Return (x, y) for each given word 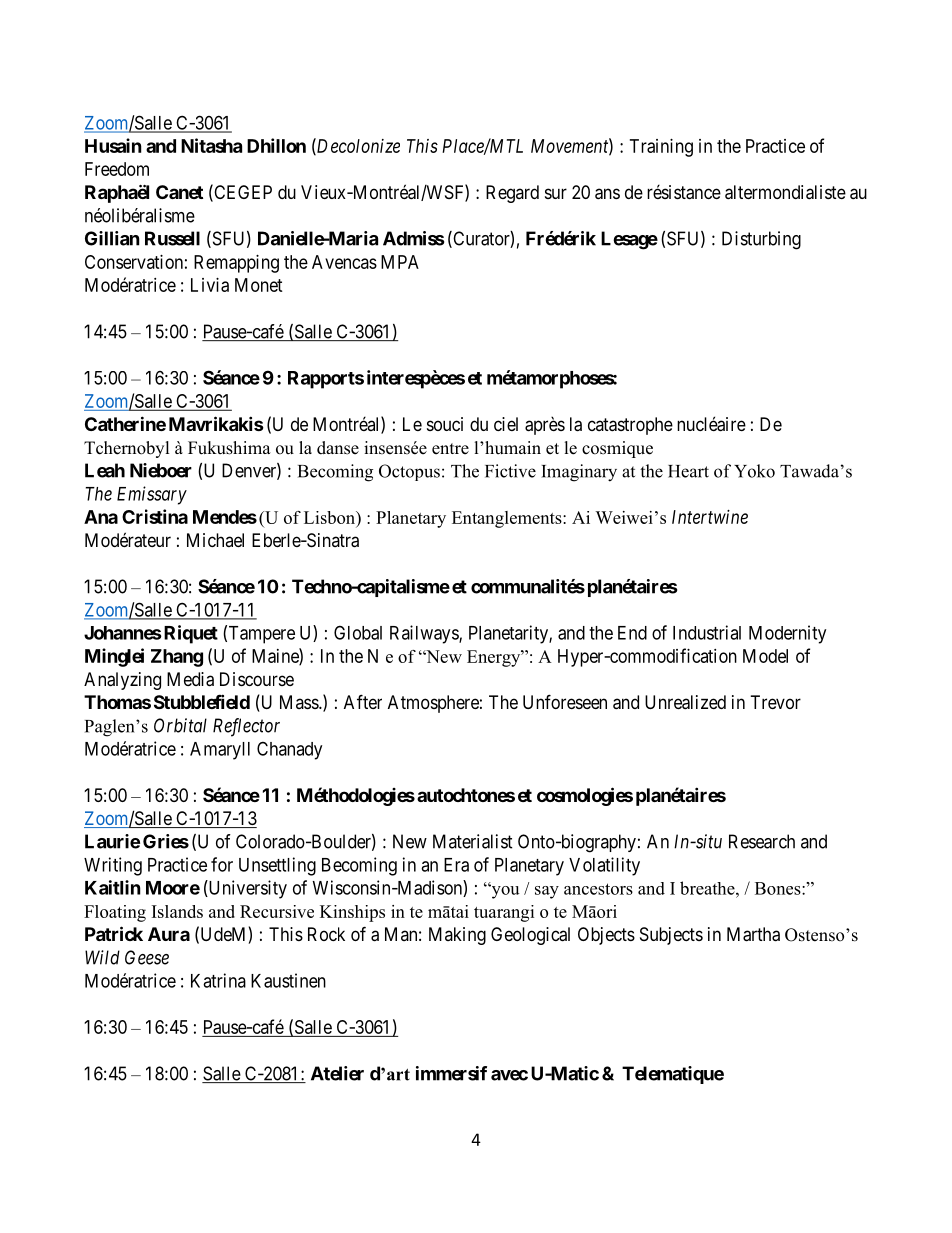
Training (661, 148)
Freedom (117, 169)
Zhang (177, 658)
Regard (512, 194)
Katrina (218, 980)
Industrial (707, 632)
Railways (425, 634)
